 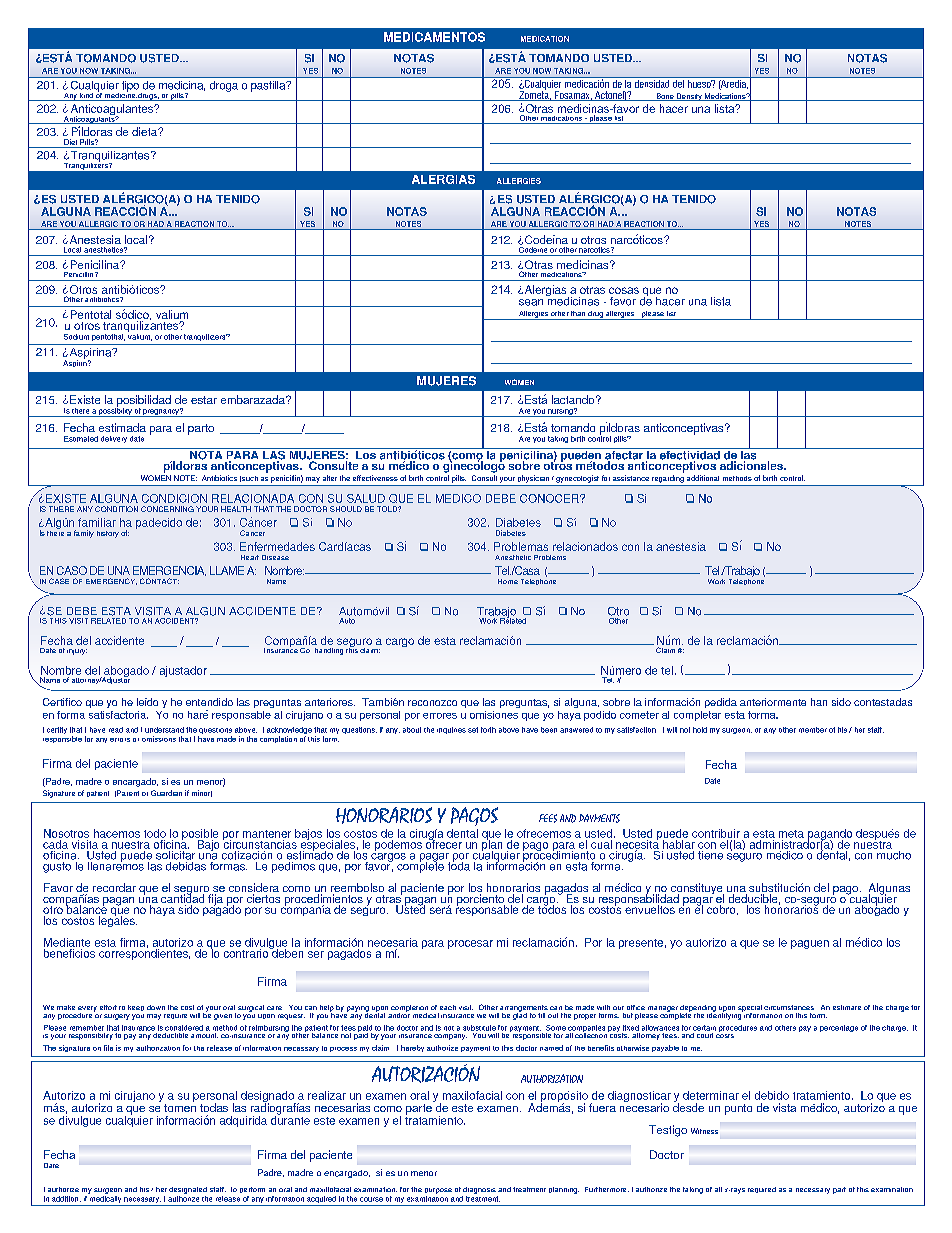 What do you see at coordinates (188, 1190) in the image?
I see `designated` at bounding box center [188, 1190].
